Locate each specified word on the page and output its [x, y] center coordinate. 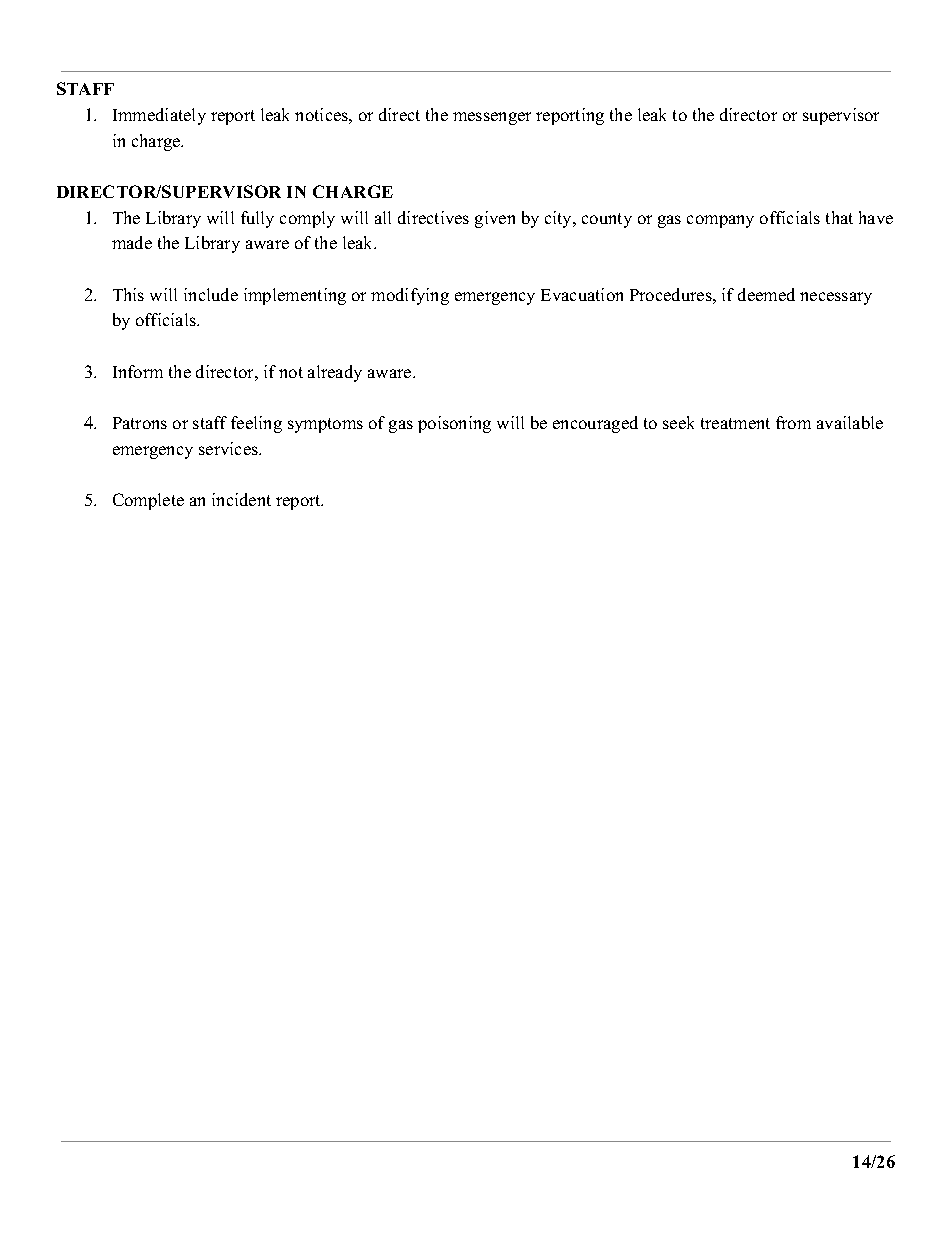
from [793, 422]
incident [241, 499]
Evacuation [582, 294]
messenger [492, 118]
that [839, 217]
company [720, 221]
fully [257, 219]
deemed [766, 294]
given [495, 219]
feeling [256, 424]
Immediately [159, 116]
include [211, 294]
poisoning [454, 424]
